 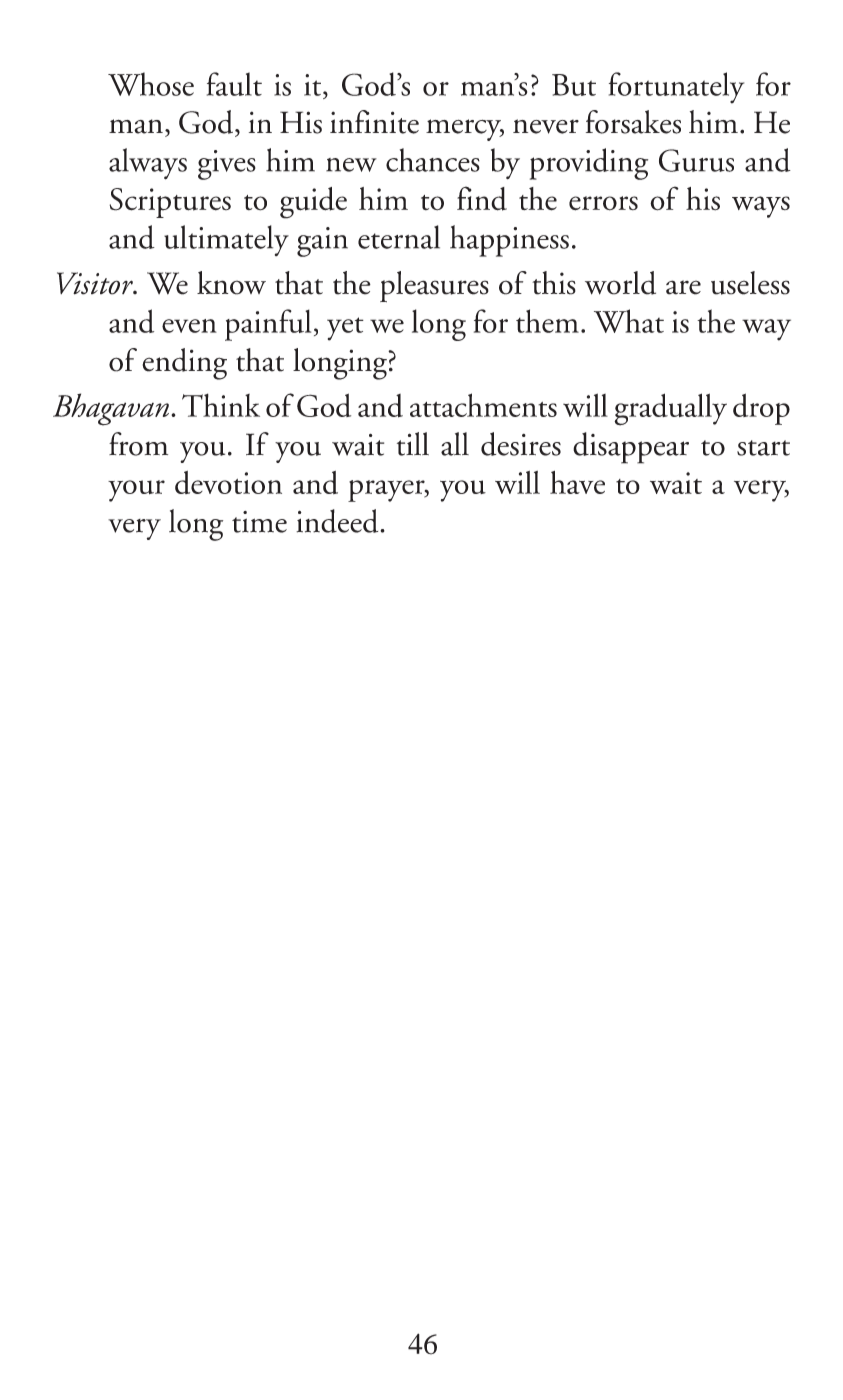 I want to click on your, so click(x=136, y=491).
